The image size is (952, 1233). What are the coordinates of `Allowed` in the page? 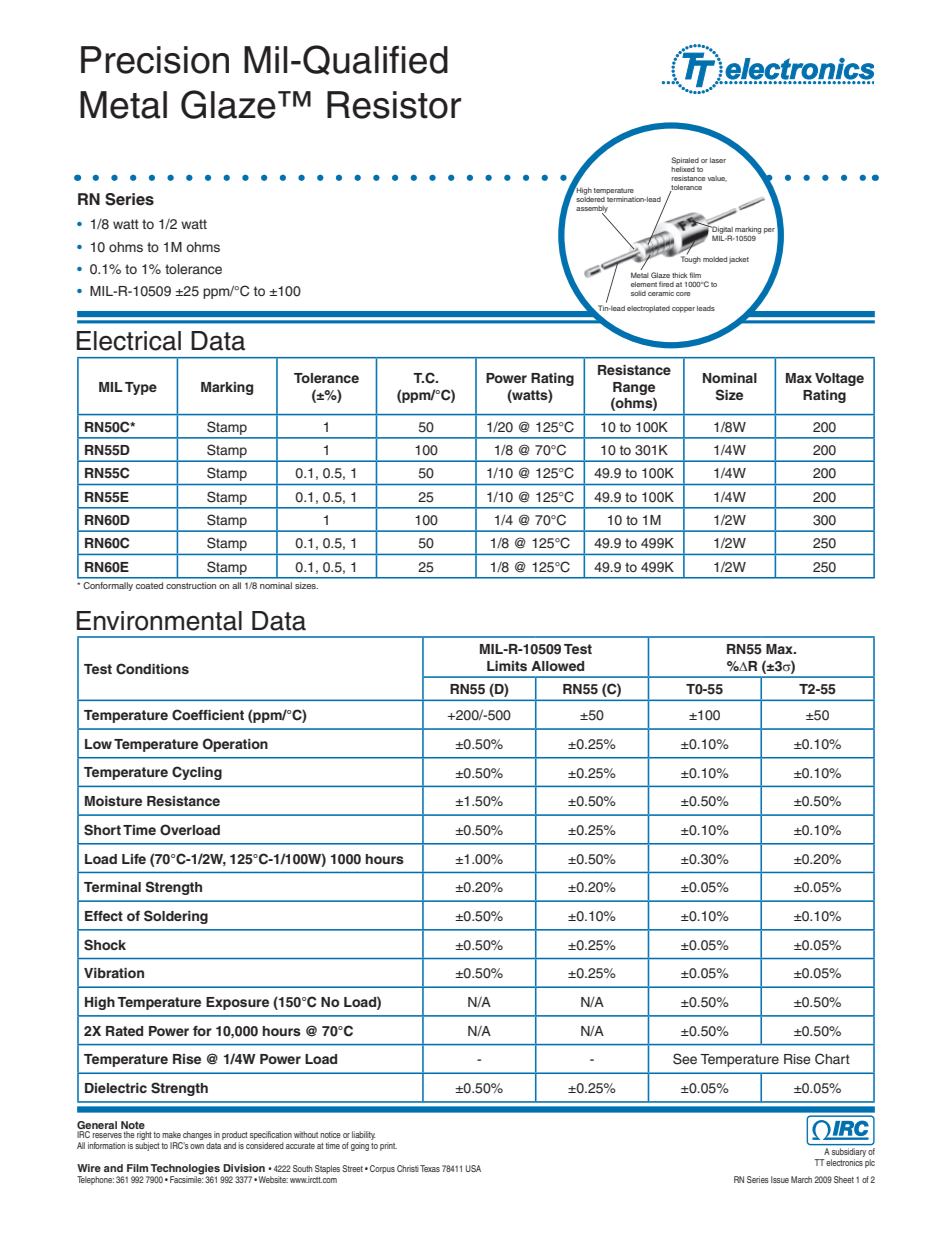 It's located at (557, 666).
